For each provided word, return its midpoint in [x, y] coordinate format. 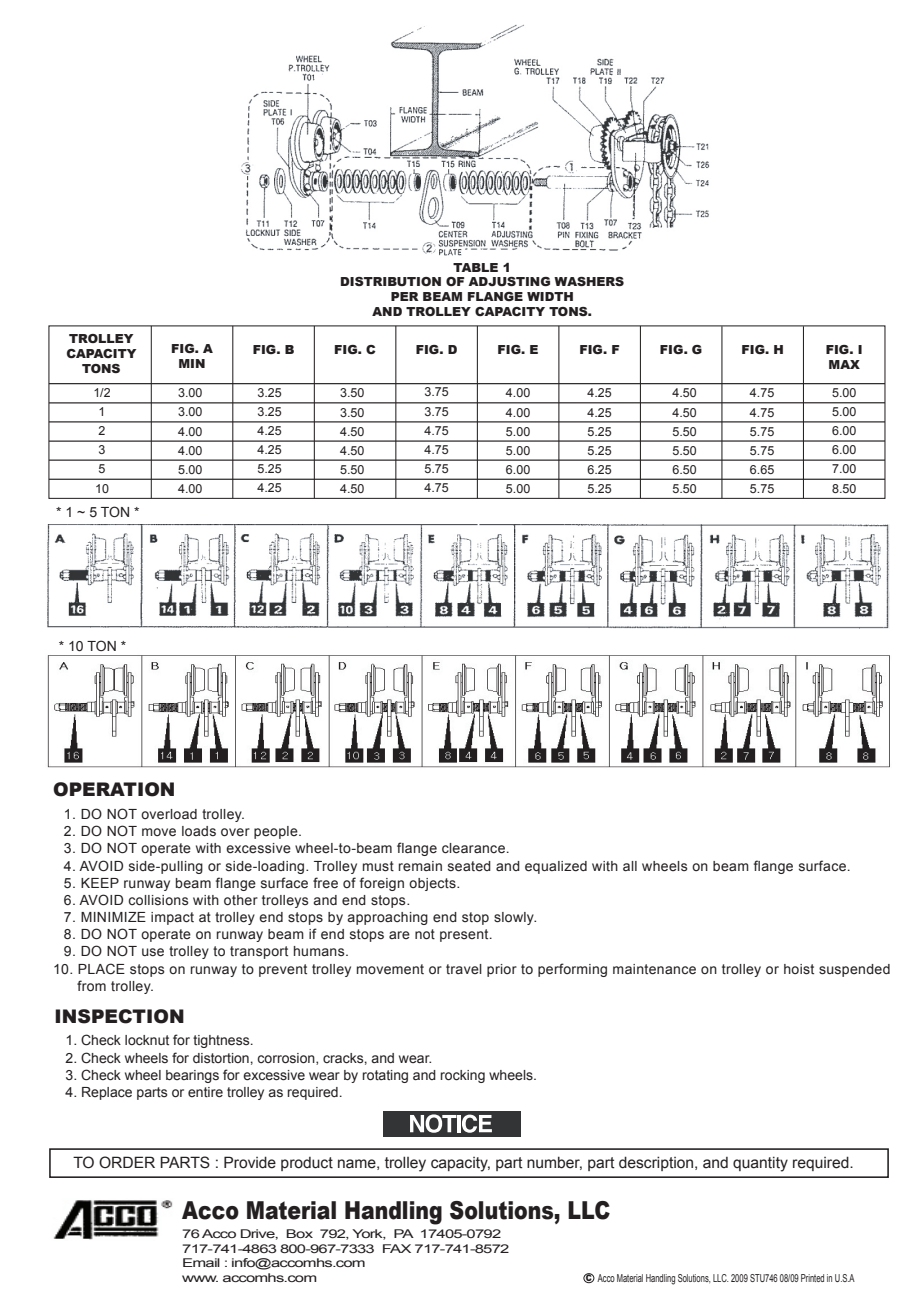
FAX [397, 1248]
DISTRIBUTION [391, 281]
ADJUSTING [509, 281]
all [630, 866]
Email [201, 1262]
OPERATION [113, 789]
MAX [844, 364]
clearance [473, 848]
